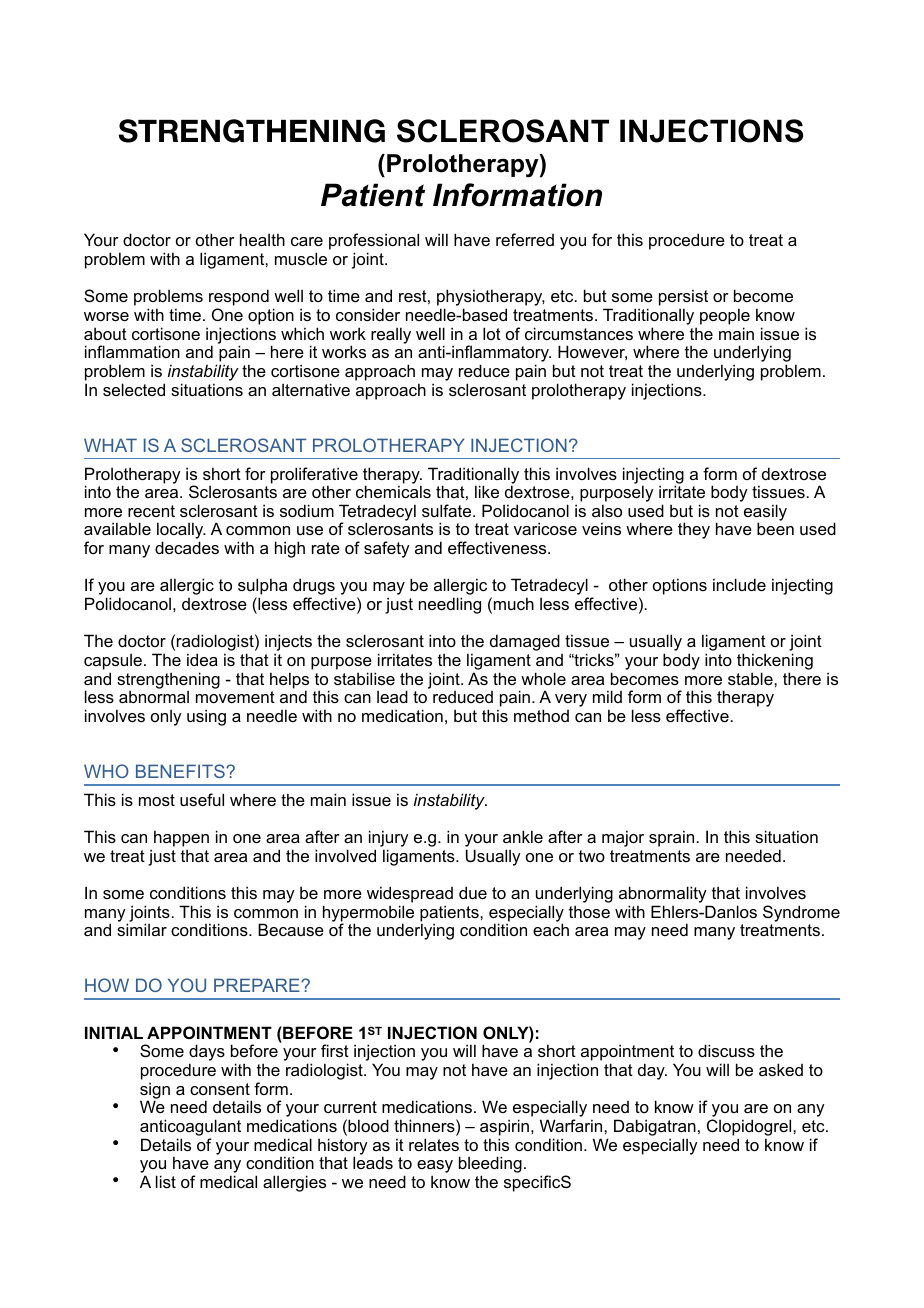  What do you see at coordinates (166, 1181) in the screenshot?
I see `list` at bounding box center [166, 1181].
